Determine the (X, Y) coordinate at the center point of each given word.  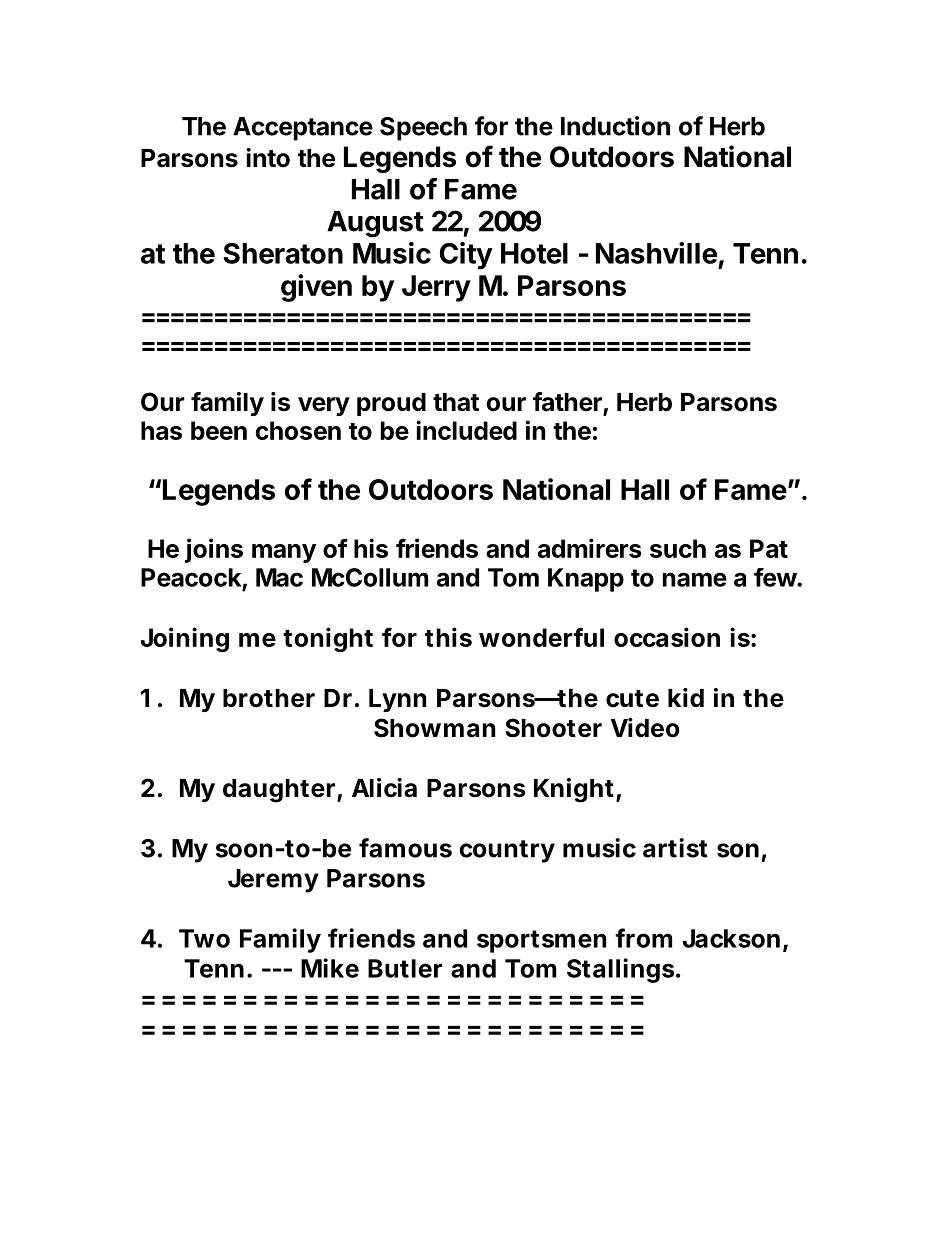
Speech (423, 129)
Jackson (731, 938)
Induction (615, 126)
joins (214, 550)
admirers (590, 548)
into (268, 158)
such (678, 548)
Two (204, 938)
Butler (405, 968)
